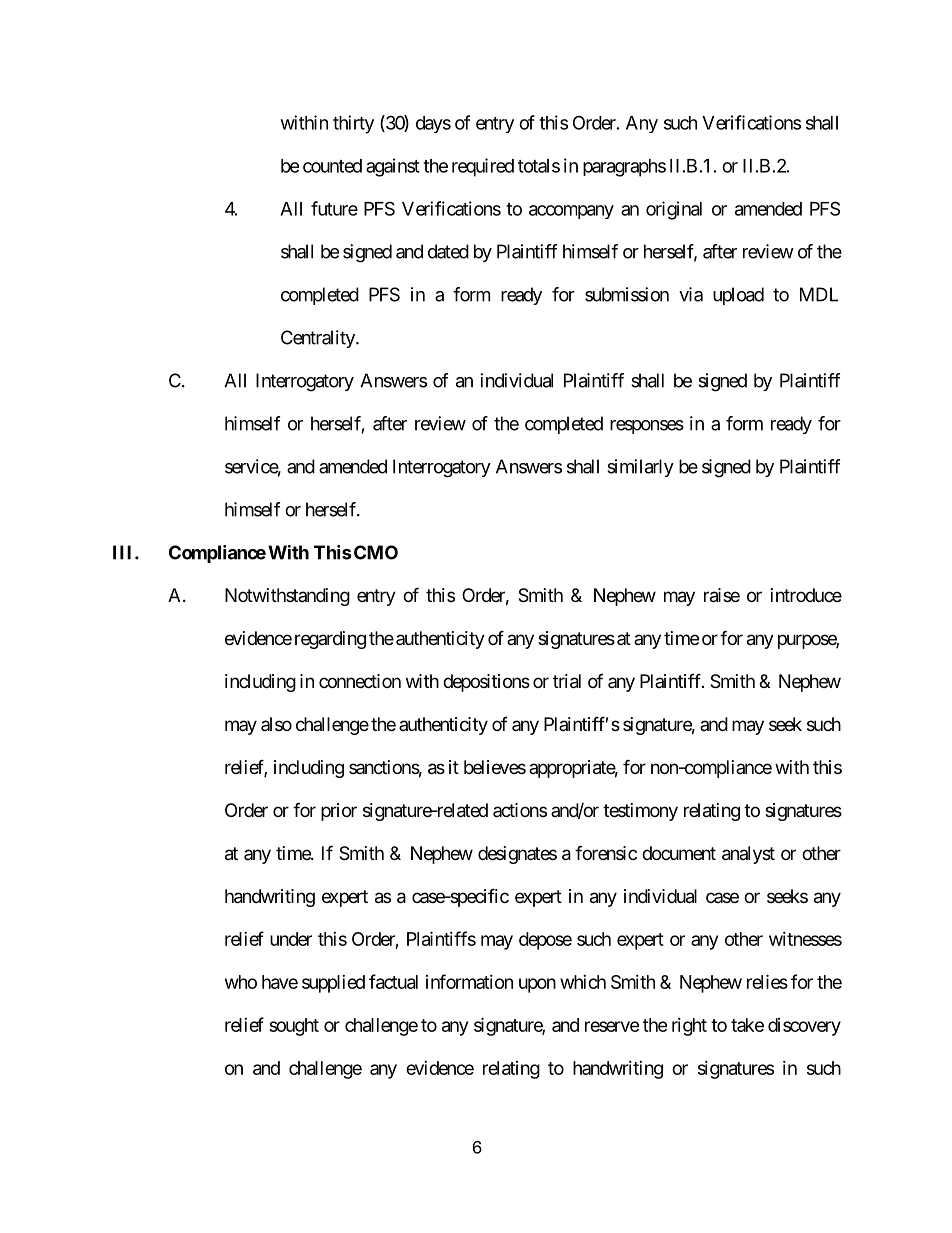 The image size is (952, 1233). I want to click on original, so click(674, 210).
